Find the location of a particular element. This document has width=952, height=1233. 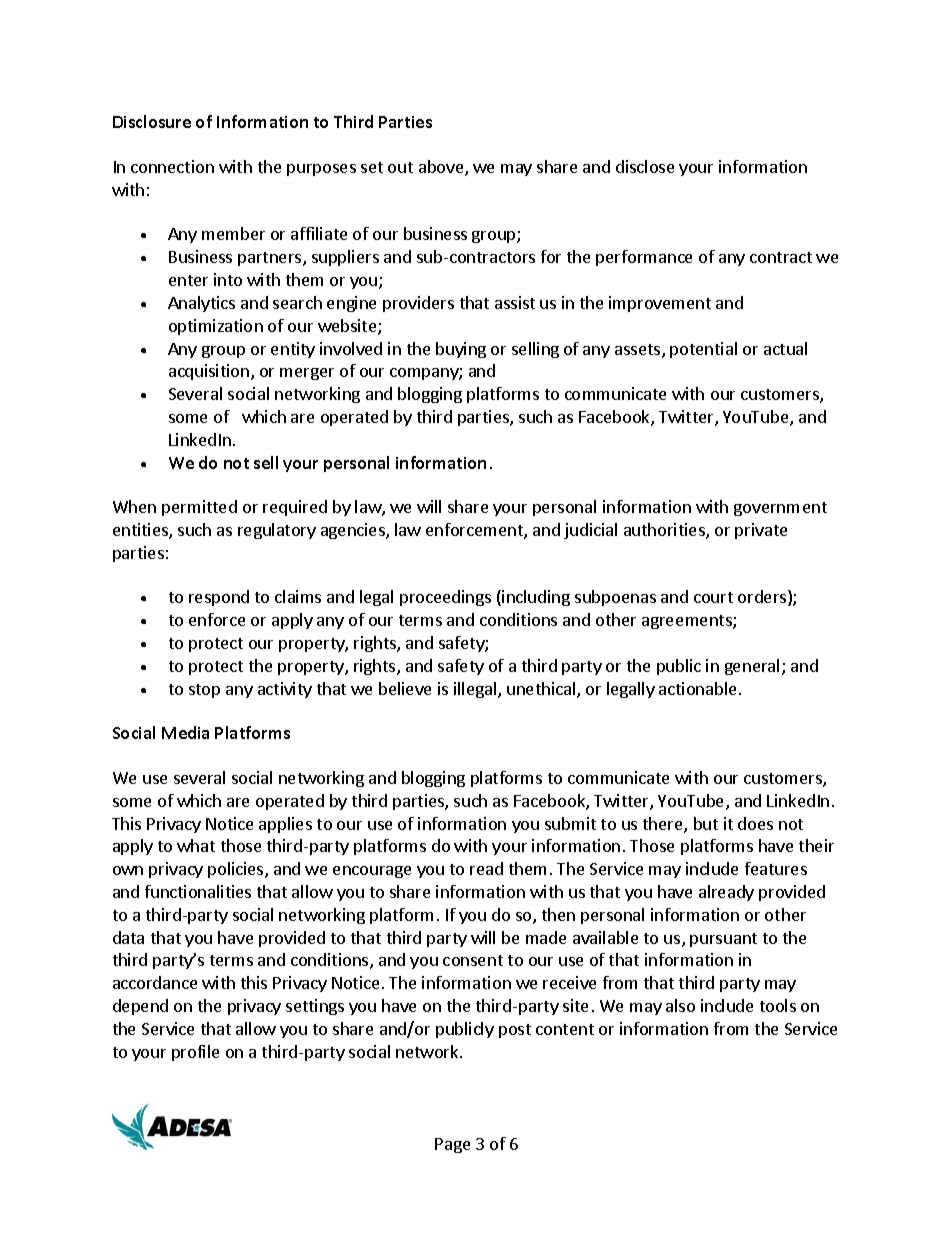

agencies is located at coordinates (354, 531).
